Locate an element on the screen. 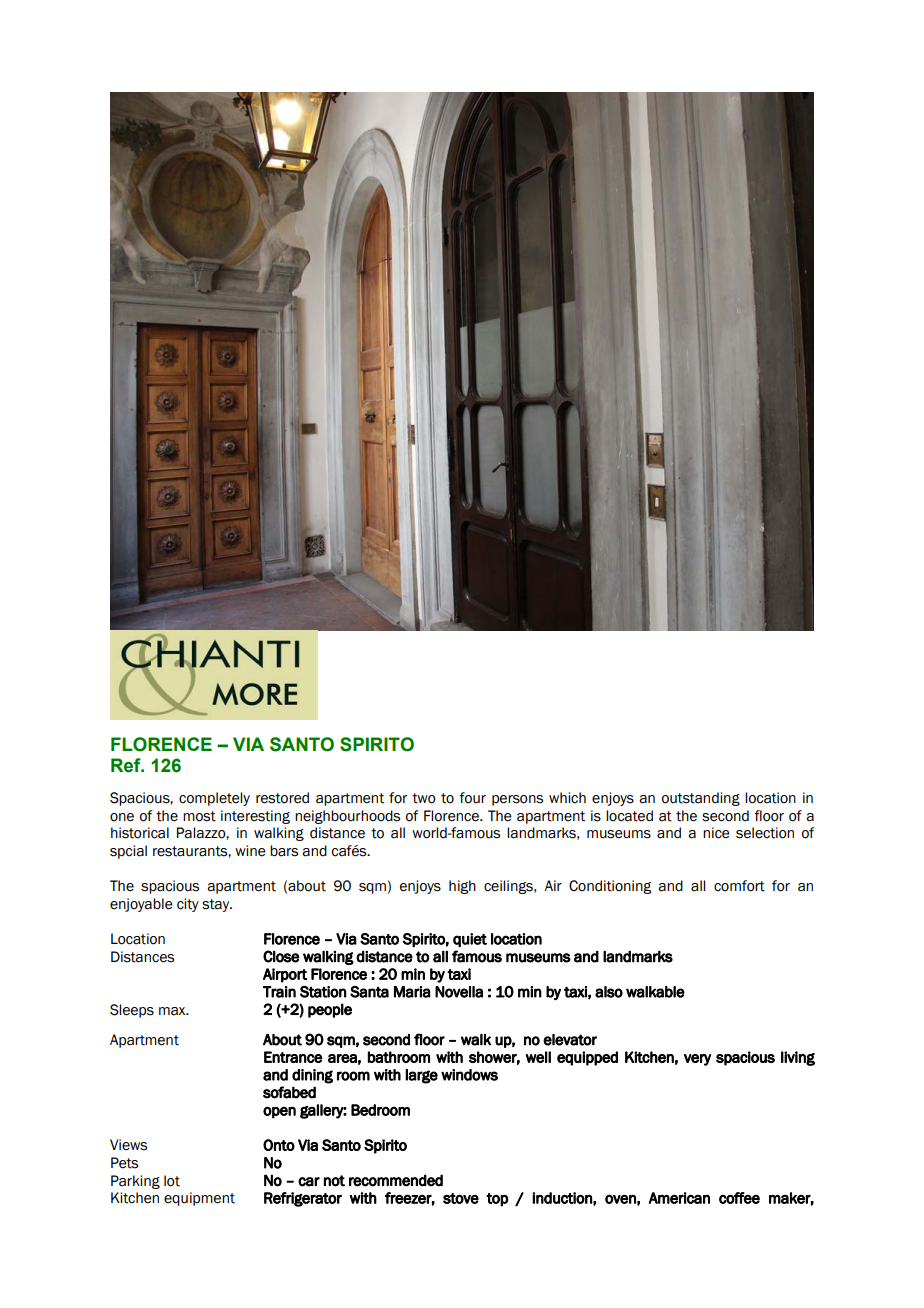  very is located at coordinates (697, 1060).
